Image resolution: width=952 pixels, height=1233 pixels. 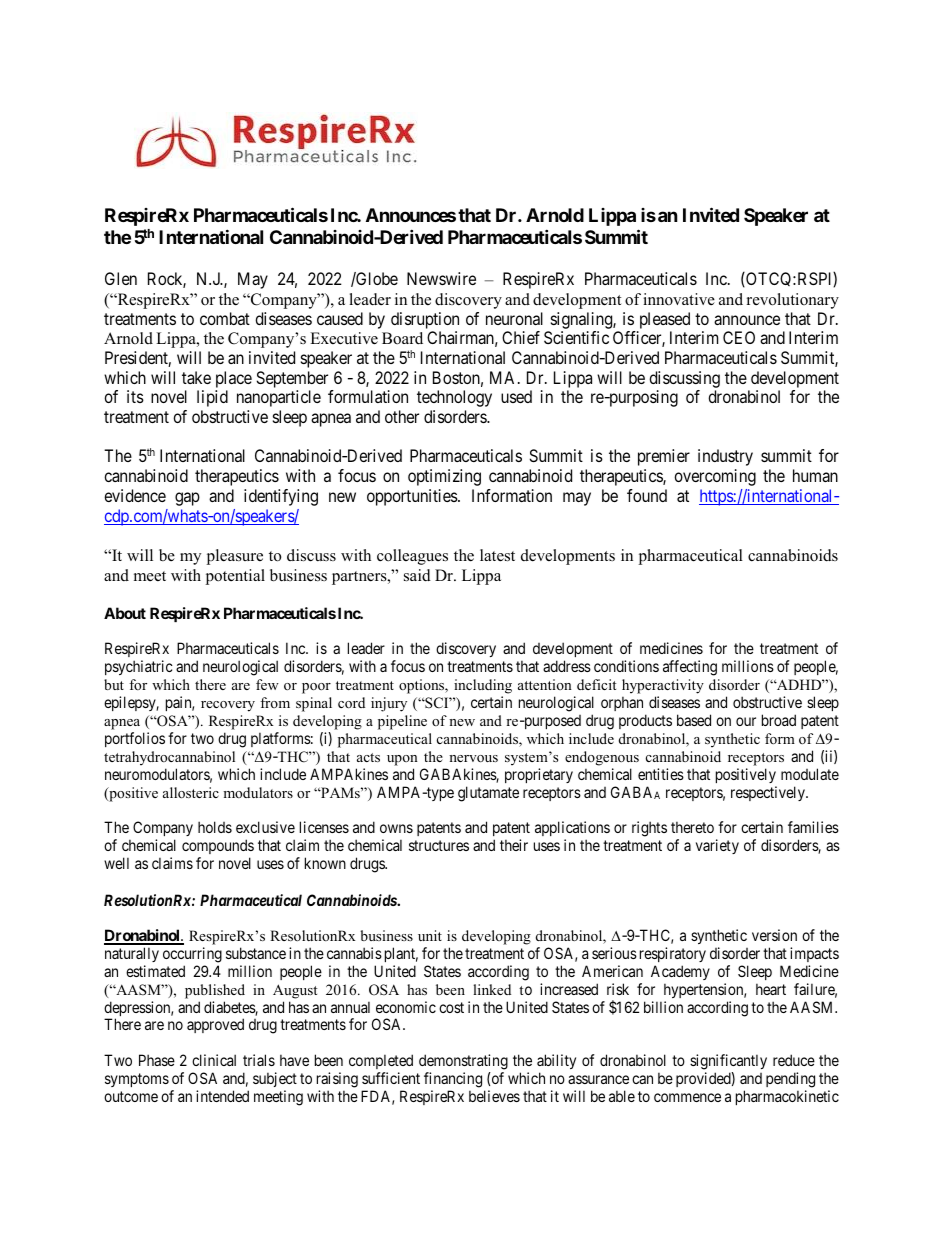 What do you see at coordinates (717, 846) in the document?
I see `variety` at bounding box center [717, 846].
